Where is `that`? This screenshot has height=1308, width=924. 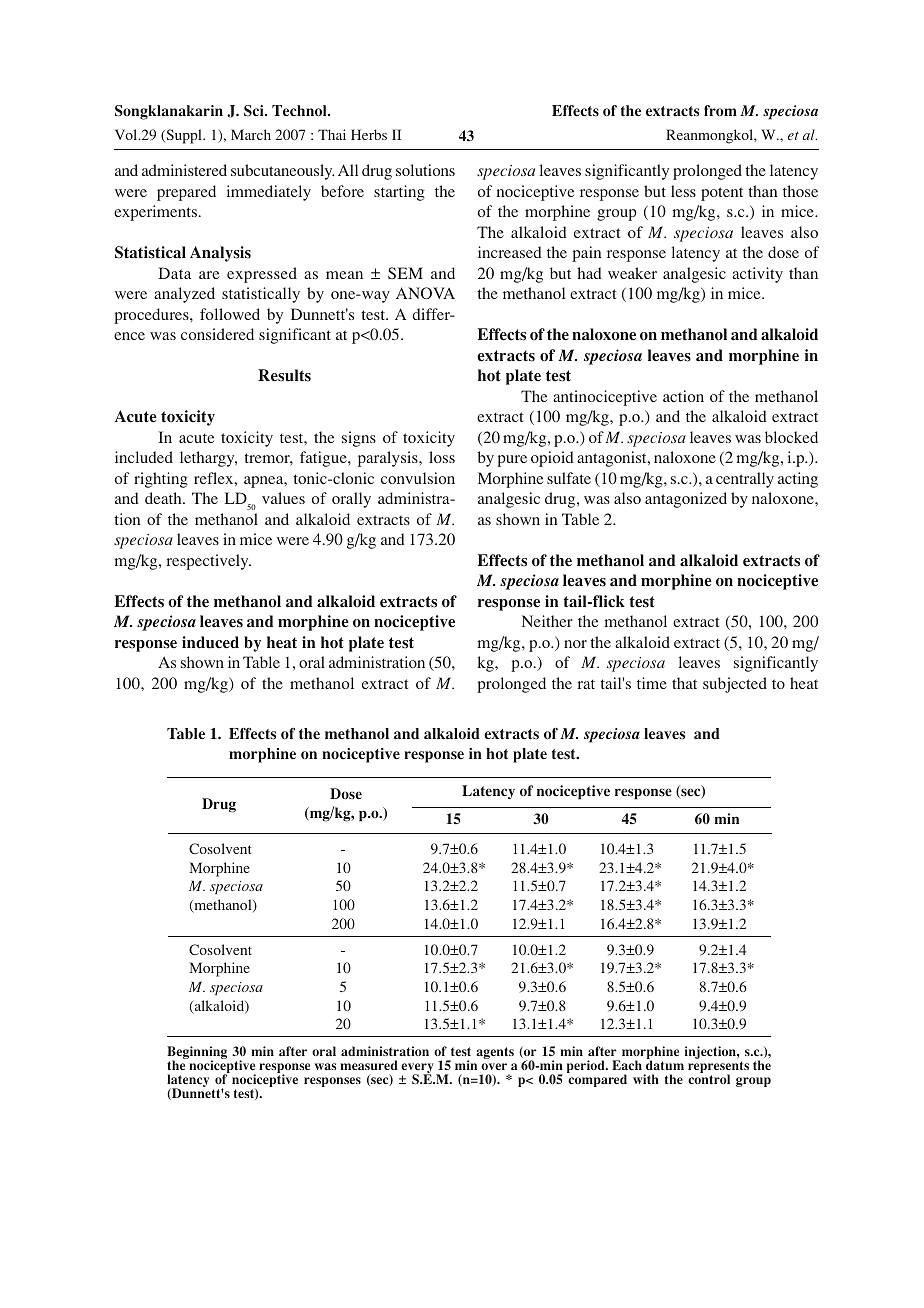 that is located at coordinates (684, 683).
